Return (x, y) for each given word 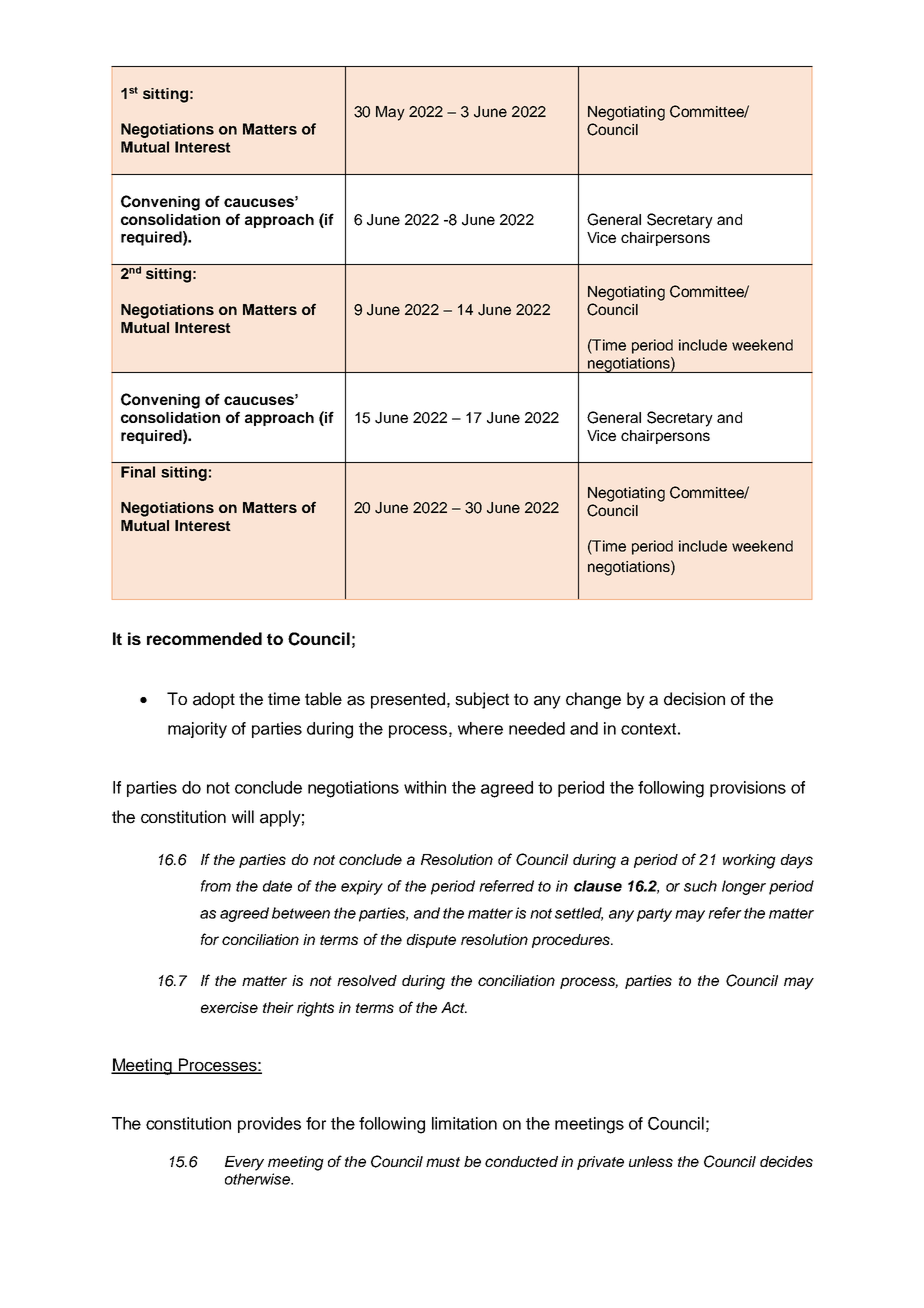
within (425, 787)
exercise (229, 1007)
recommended (204, 638)
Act (454, 1007)
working (749, 861)
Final (138, 472)
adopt (214, 700)
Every (244, 1163)
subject (482, 700)
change (593, 700)
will (243, 816)
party (654, 915)
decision (694, 699)
